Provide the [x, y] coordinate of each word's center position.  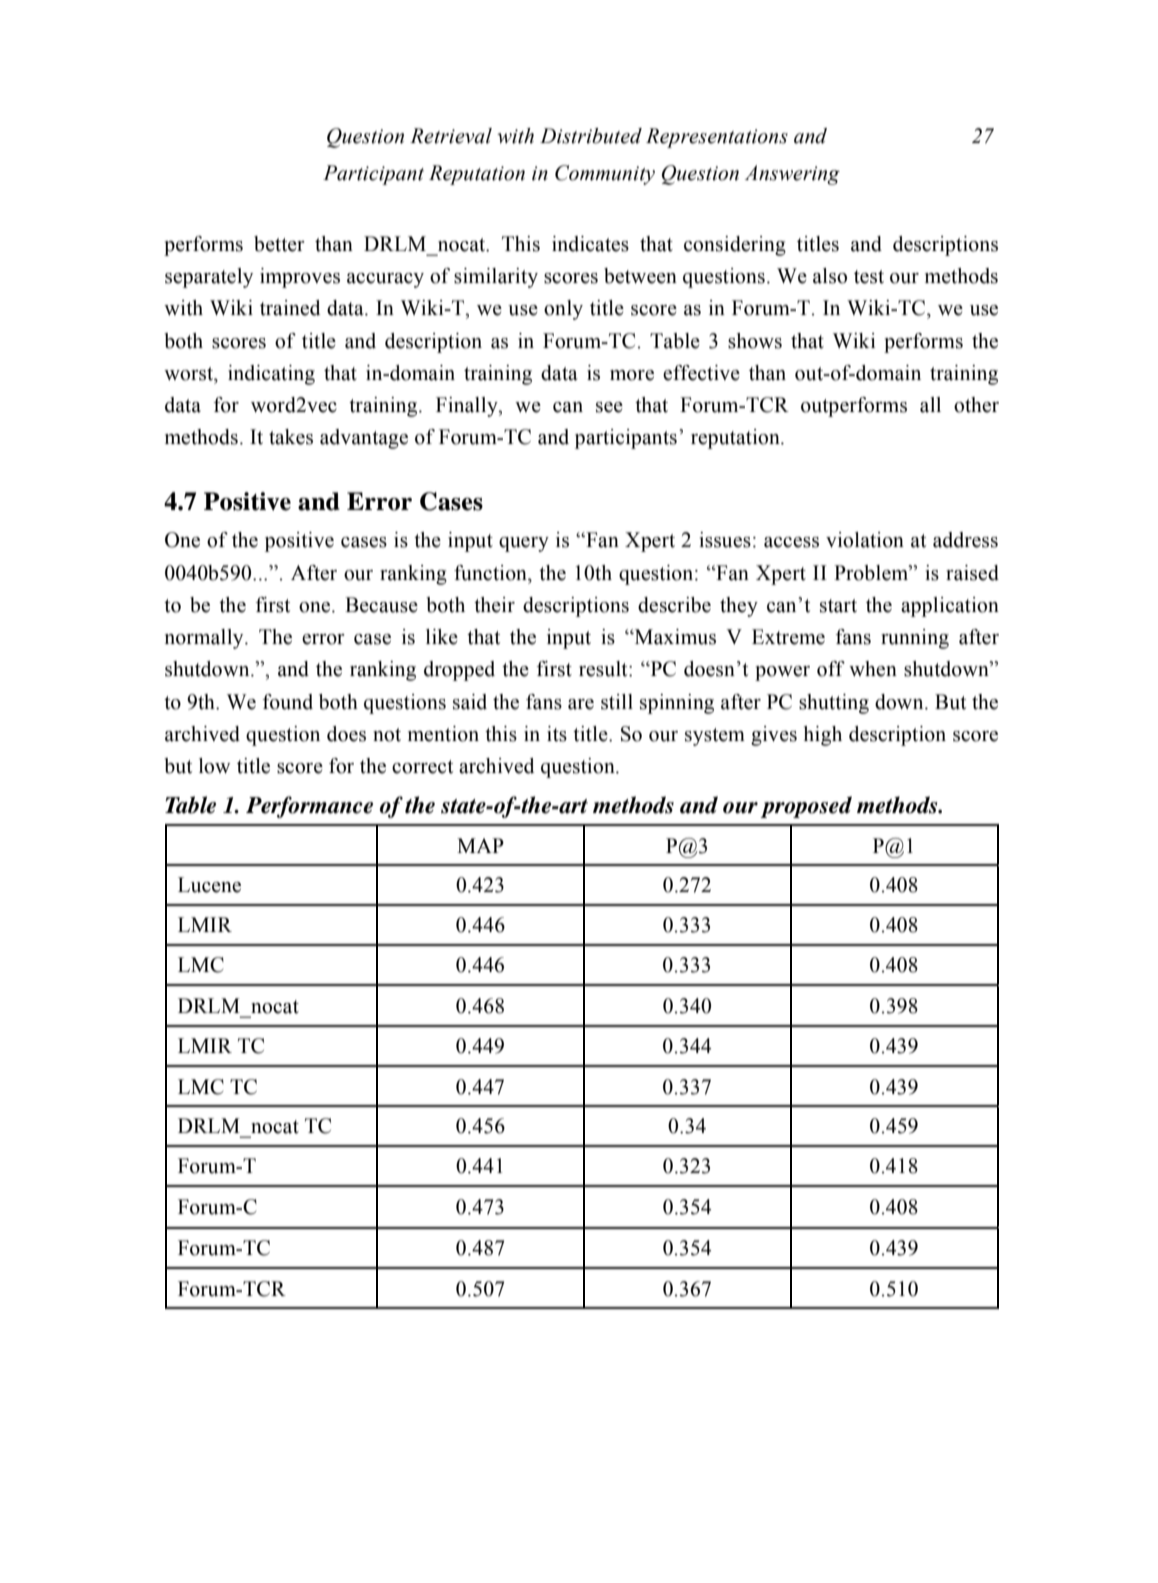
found [288, 702]
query [524, 544]
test [869, 277]
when [873, 669]
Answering [792, 175]
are [581, 704]
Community [605, 175]
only [563, 310]
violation [865, 540]
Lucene [209, 885]
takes [291, 437]
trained [290, 308]
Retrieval [451, 136]
